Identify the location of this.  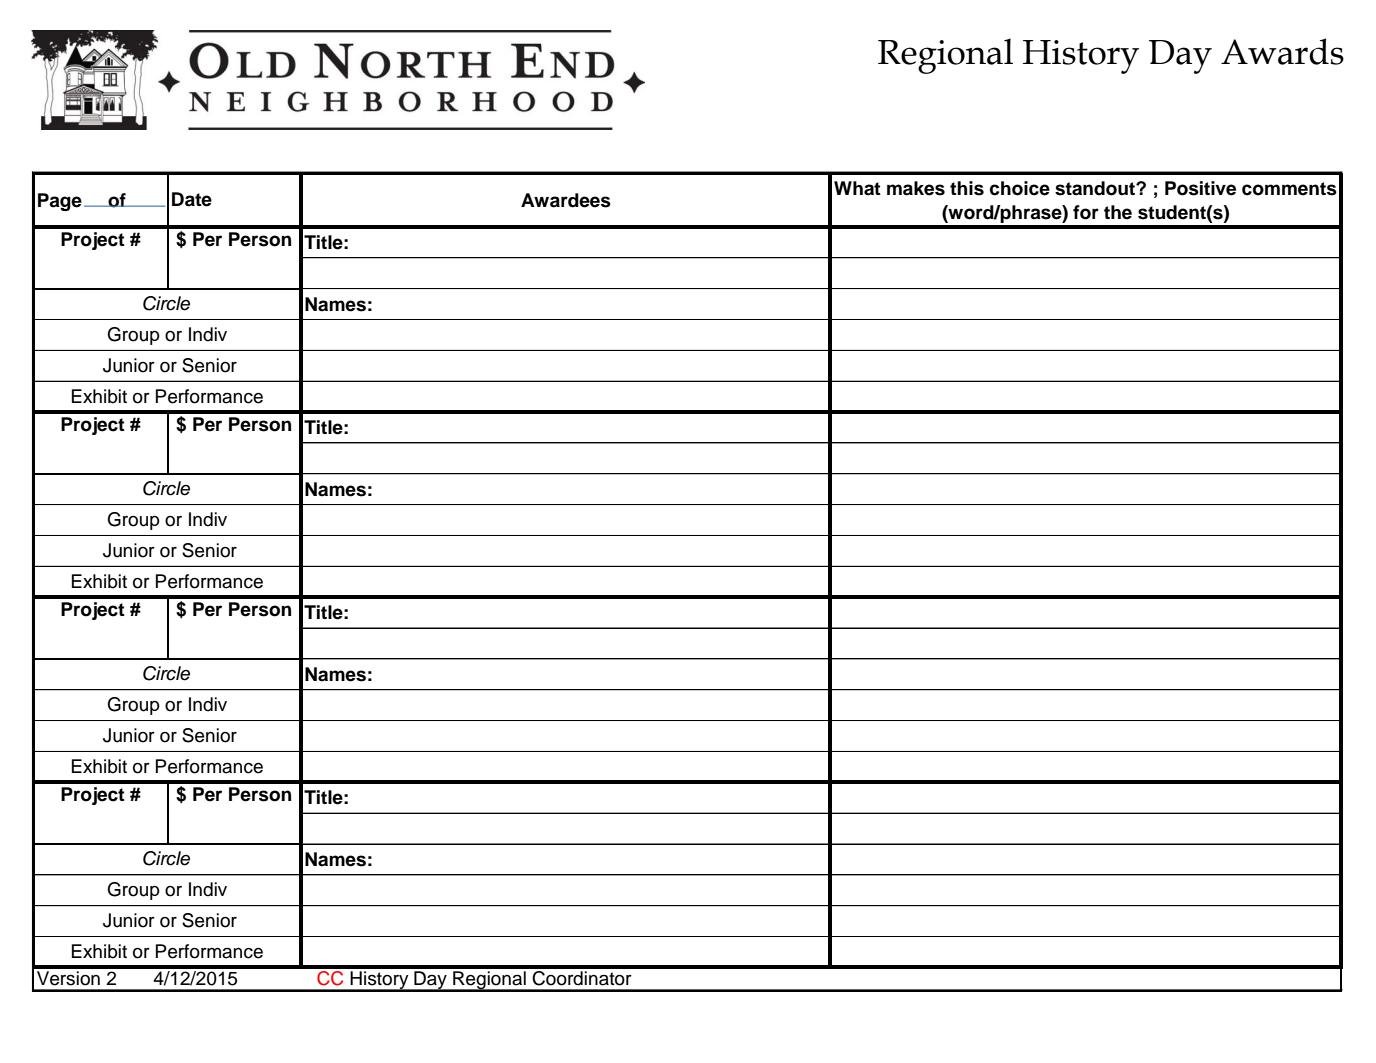
(967, 188).
